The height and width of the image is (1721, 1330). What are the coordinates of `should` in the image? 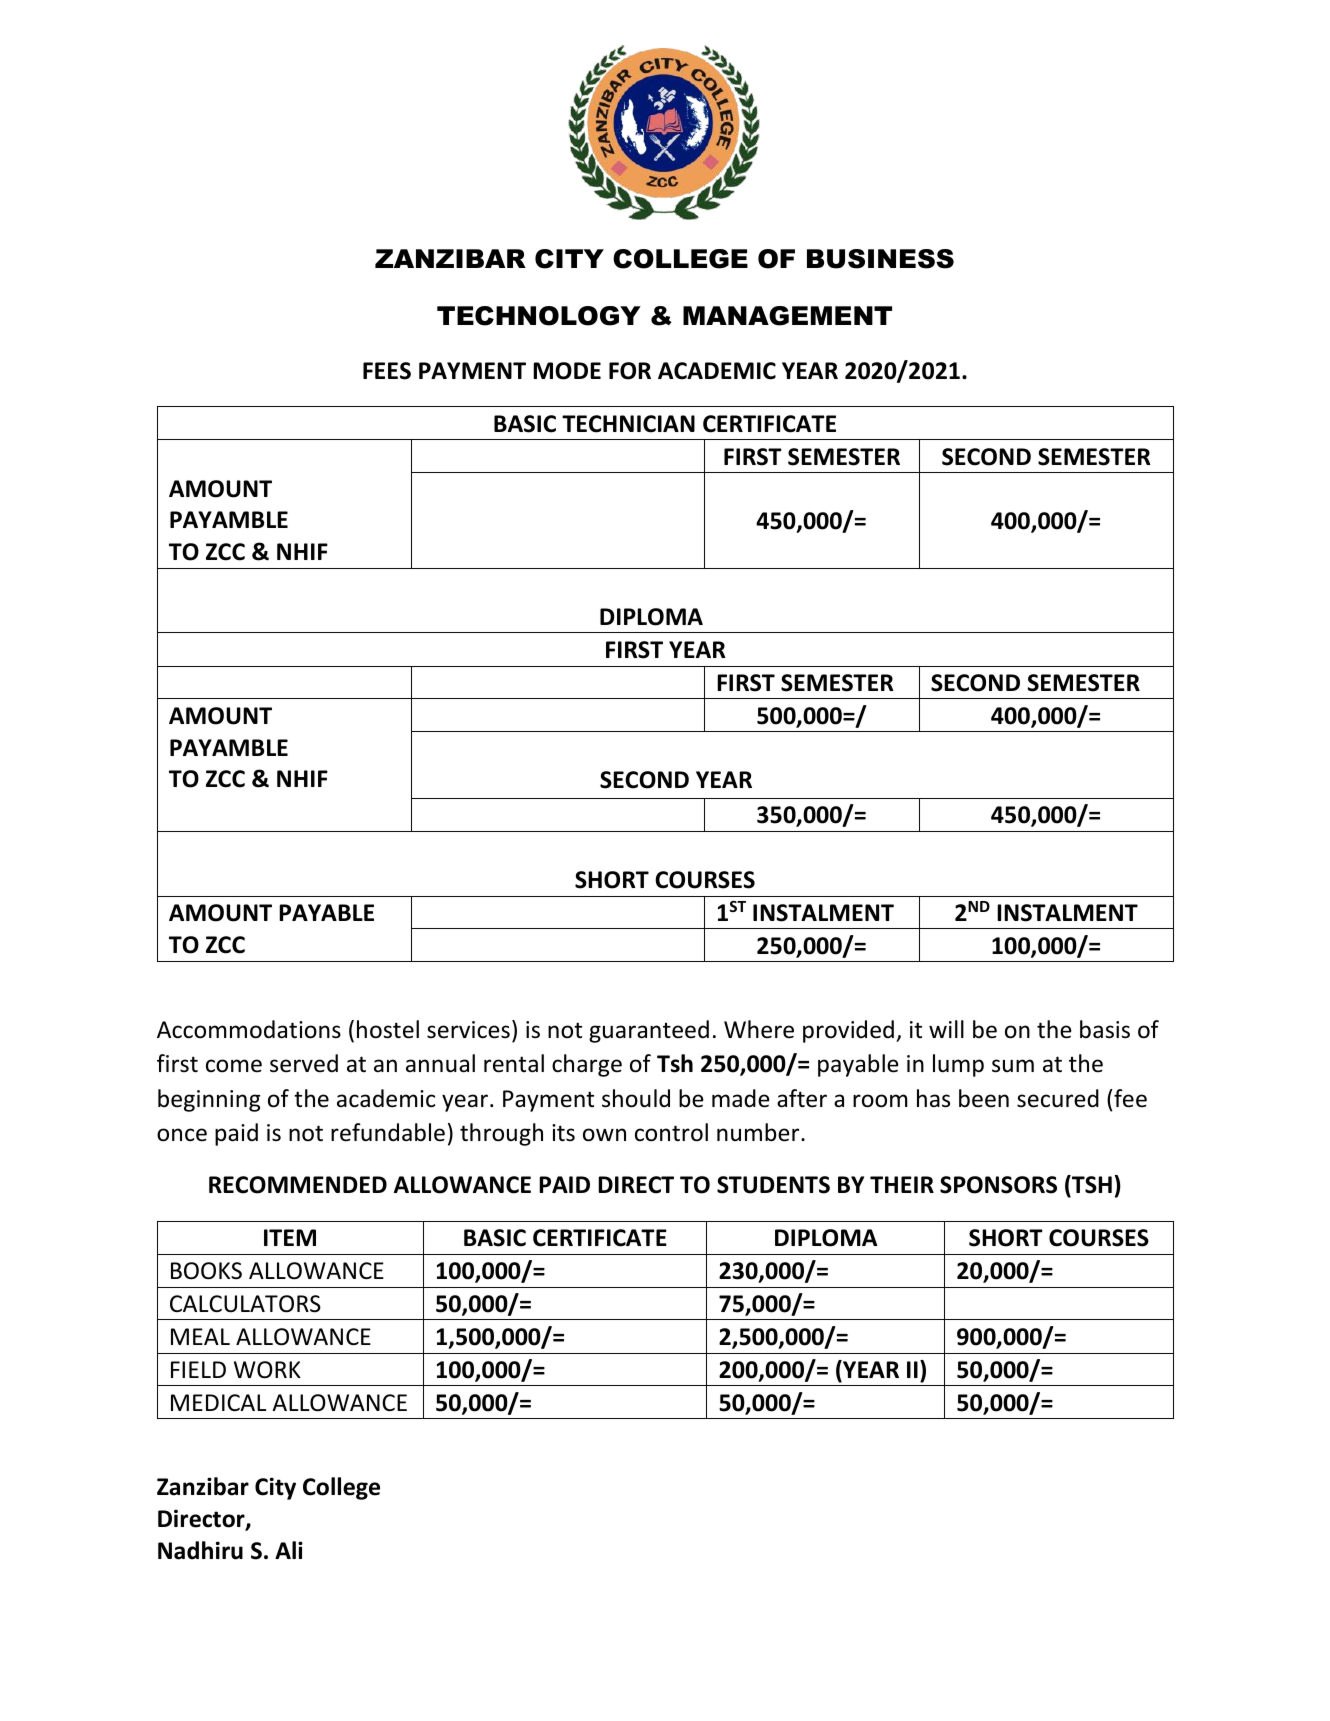 It's located at (636, 1098).
